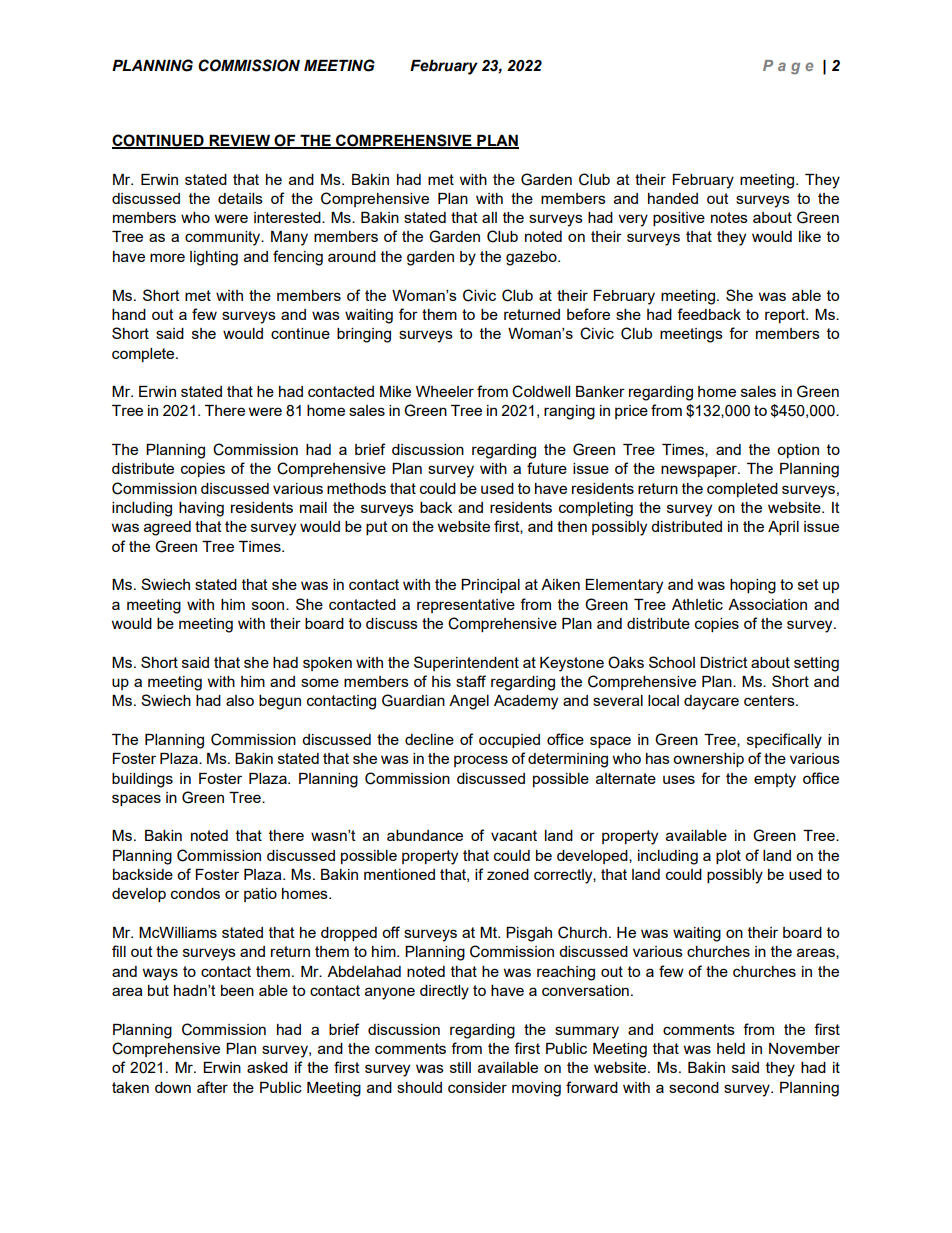 The width and height of the page is (952, 1233). Describe the element at coordinates (532, 258) in the page. I see `gazebo` at that location.
